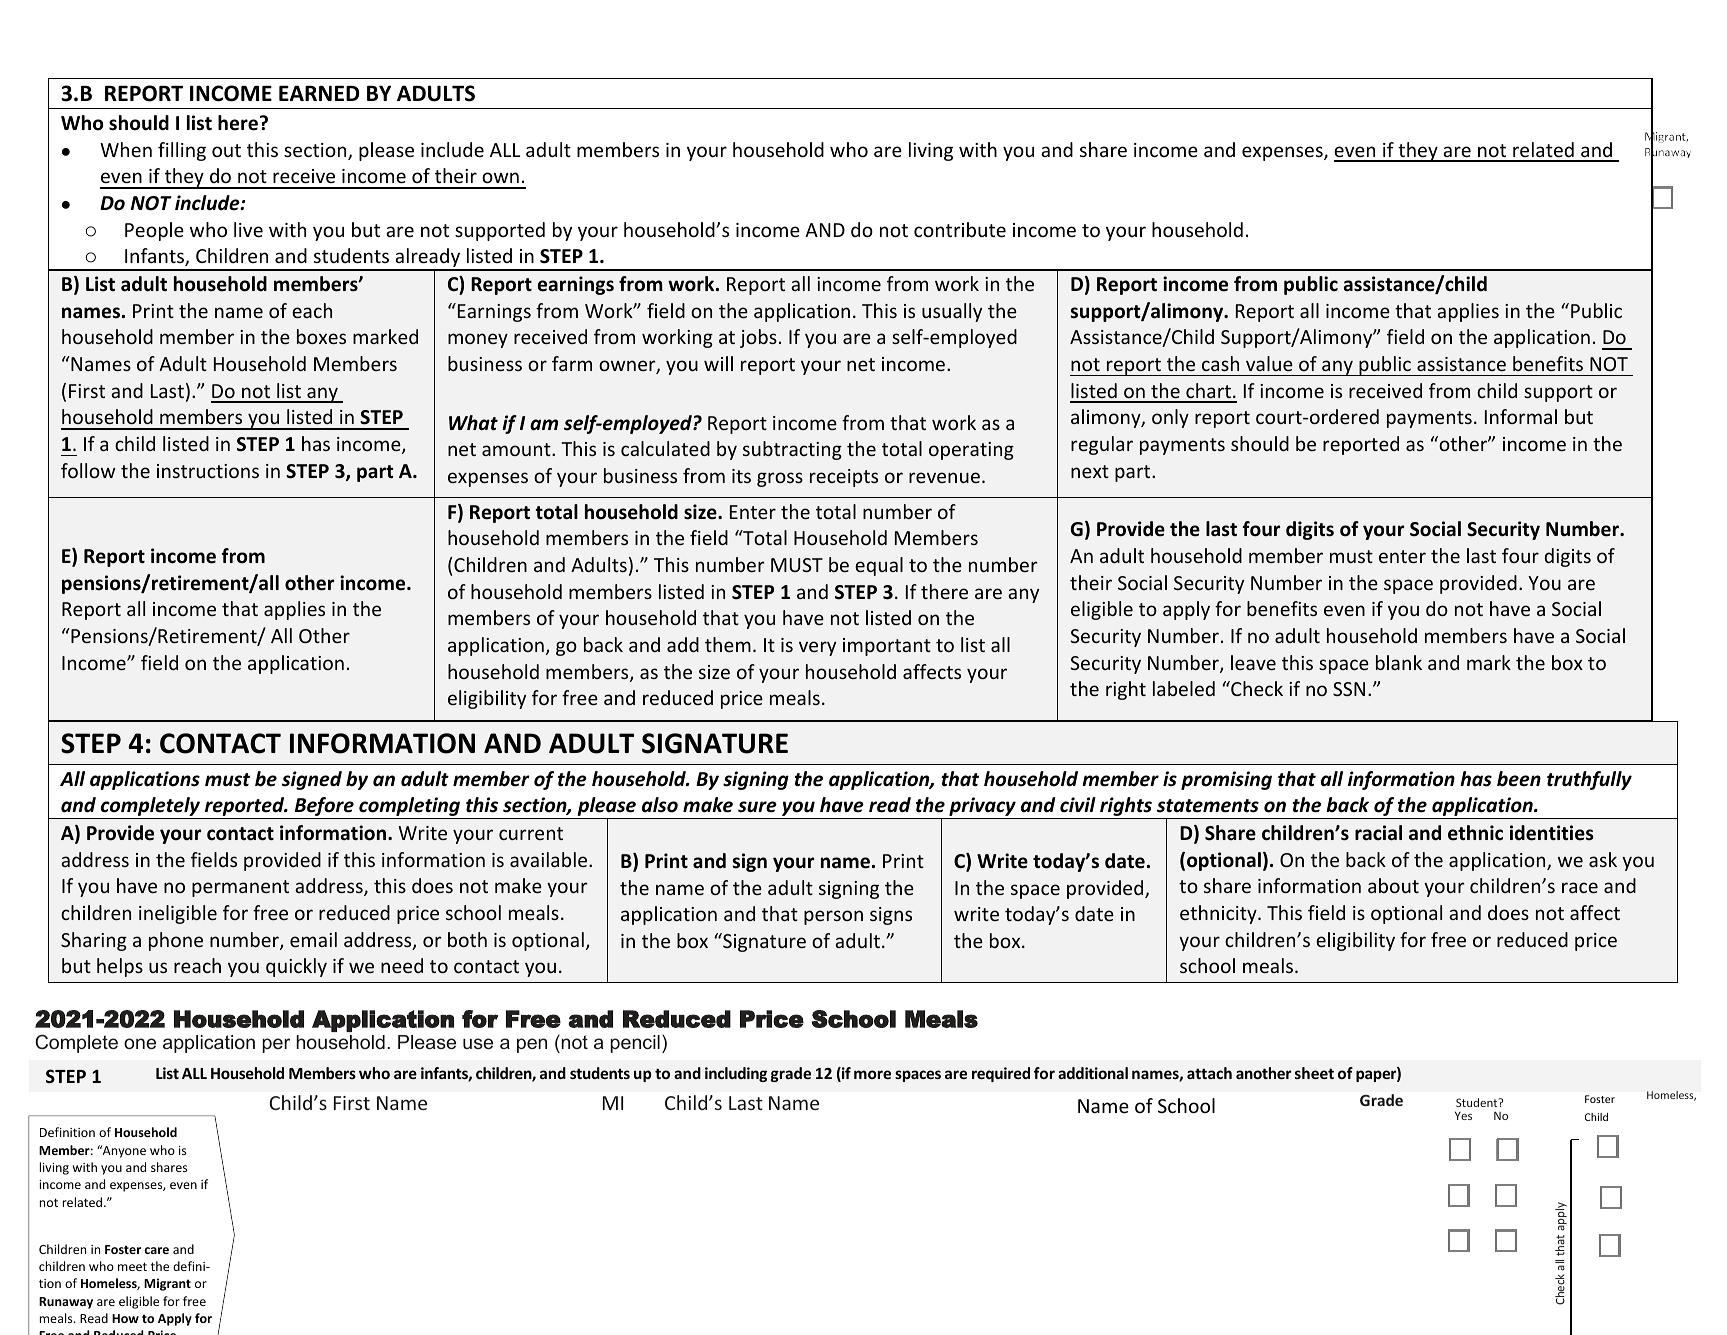 This screenshot has width=1727, height=1335. Describe the element at coordinates (844, 478) in the screenshot. I see `receipts` at that location.
